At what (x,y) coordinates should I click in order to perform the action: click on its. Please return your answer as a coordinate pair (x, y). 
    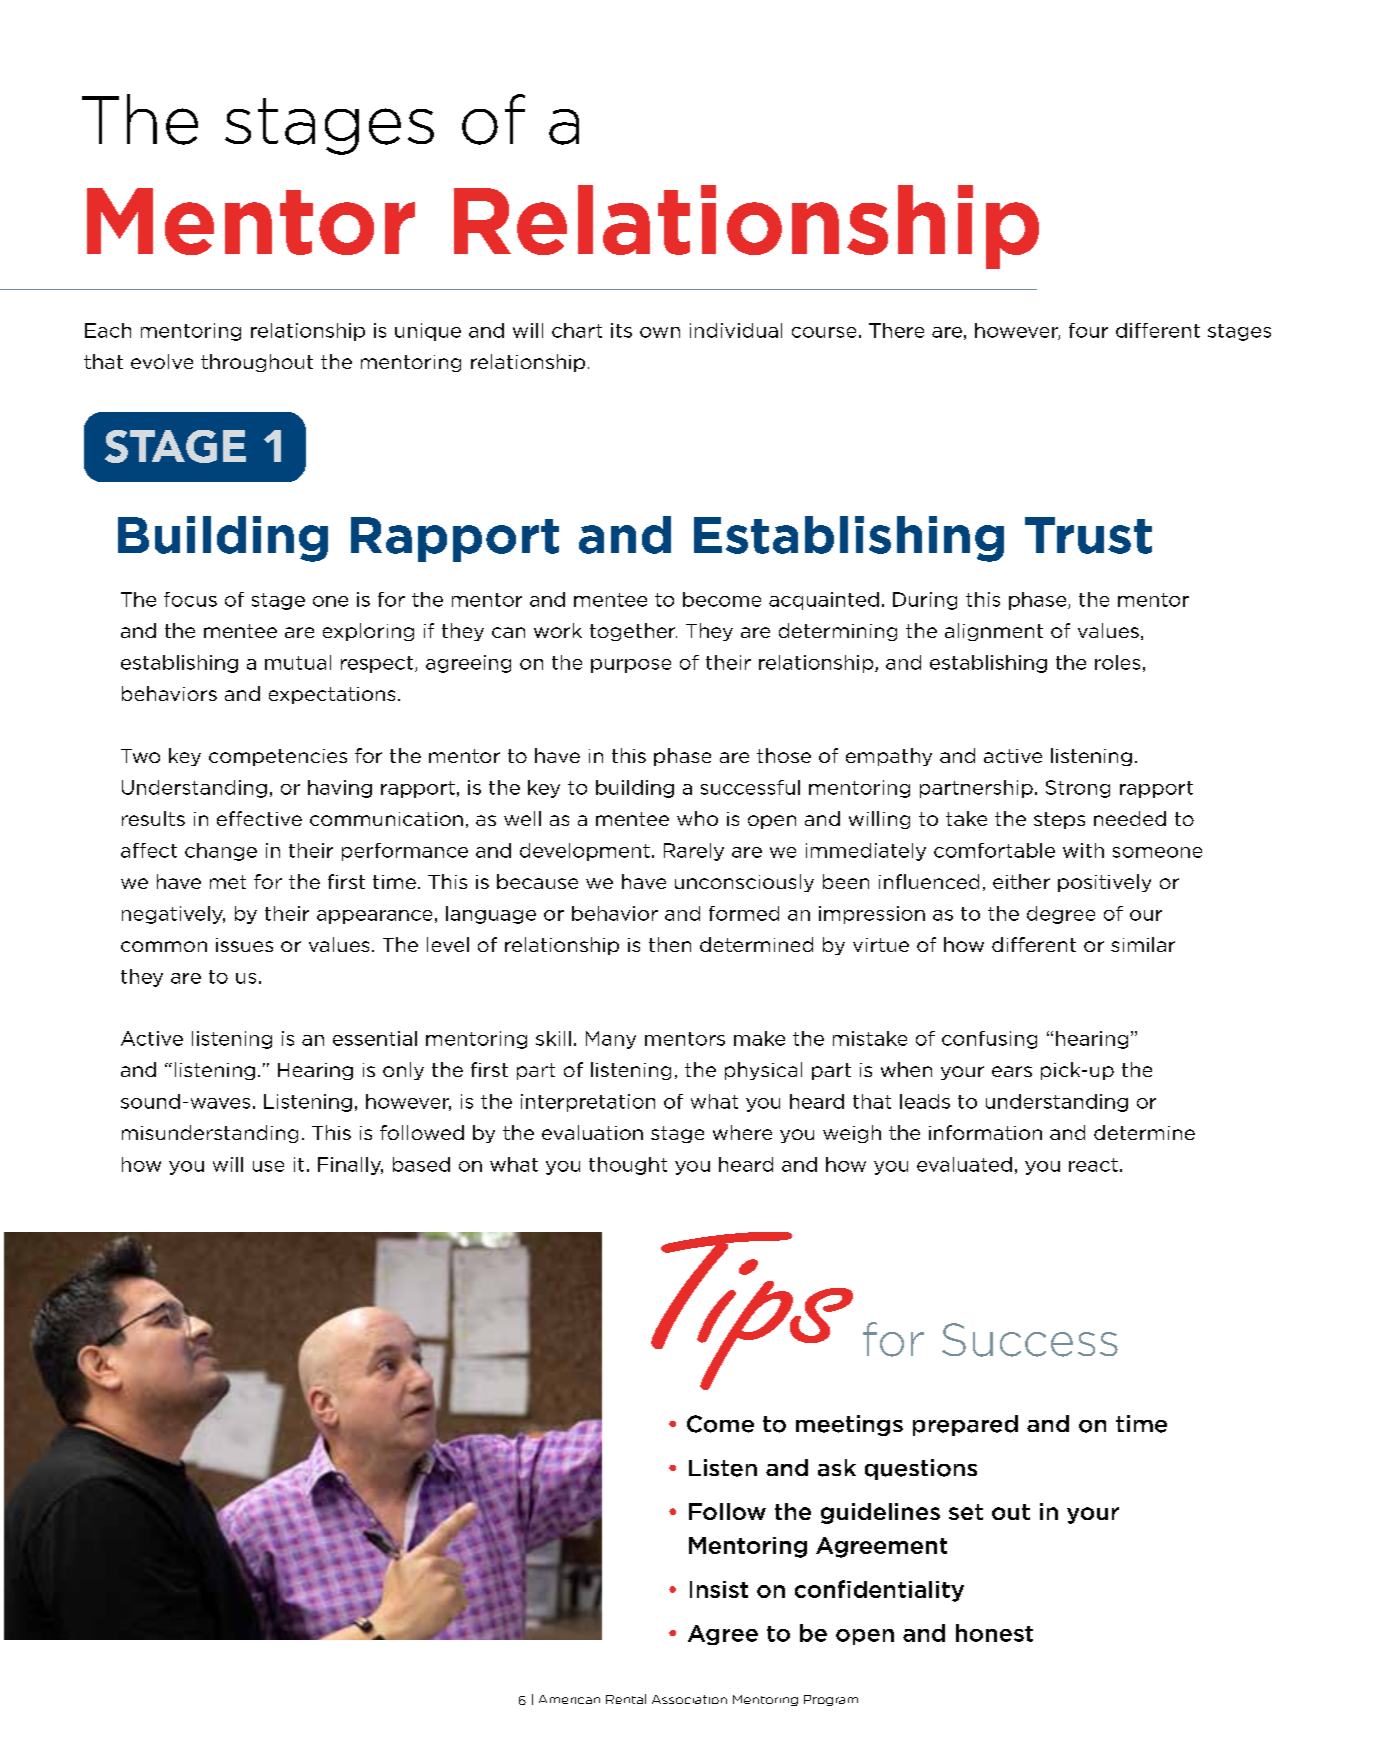
    Looking at the image, I should click on (621, 330).
